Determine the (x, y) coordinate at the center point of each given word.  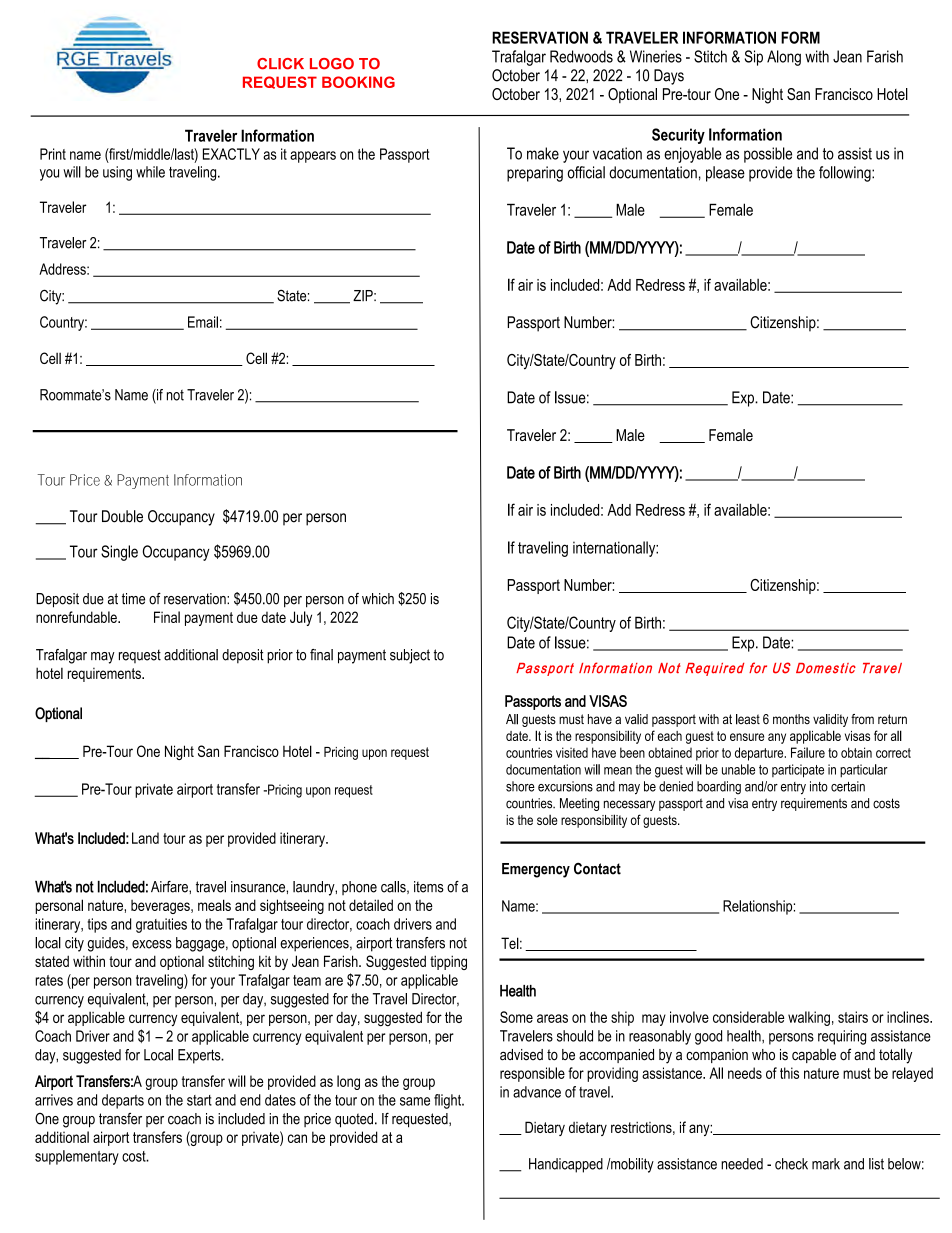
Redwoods (581, 56)
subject (410, 656)
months (791, 719)
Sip (753, 58)
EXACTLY (231, 154)
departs (123, 1101)
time (133, 599)
